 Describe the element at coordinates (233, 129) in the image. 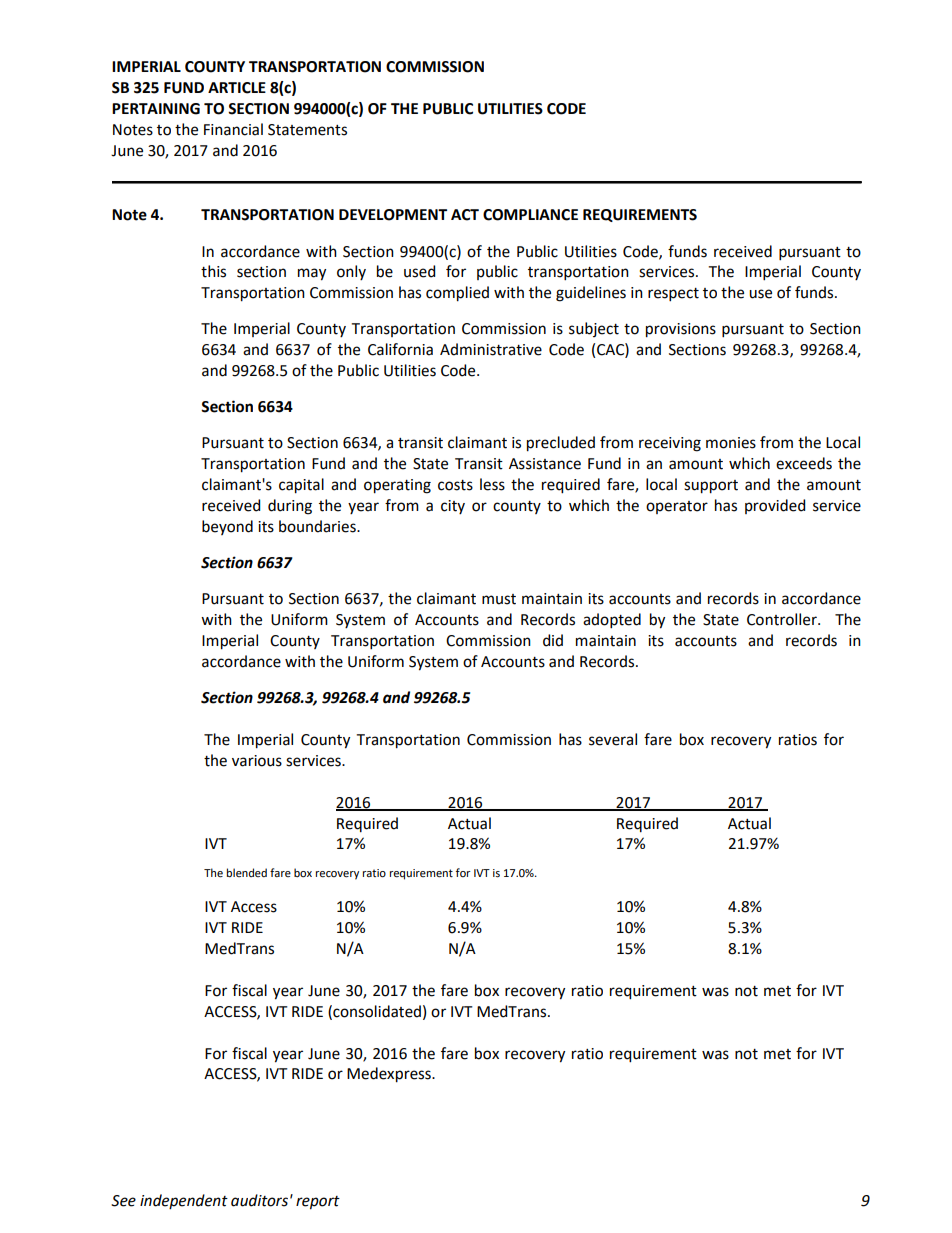

I see `Financial` at that location.
